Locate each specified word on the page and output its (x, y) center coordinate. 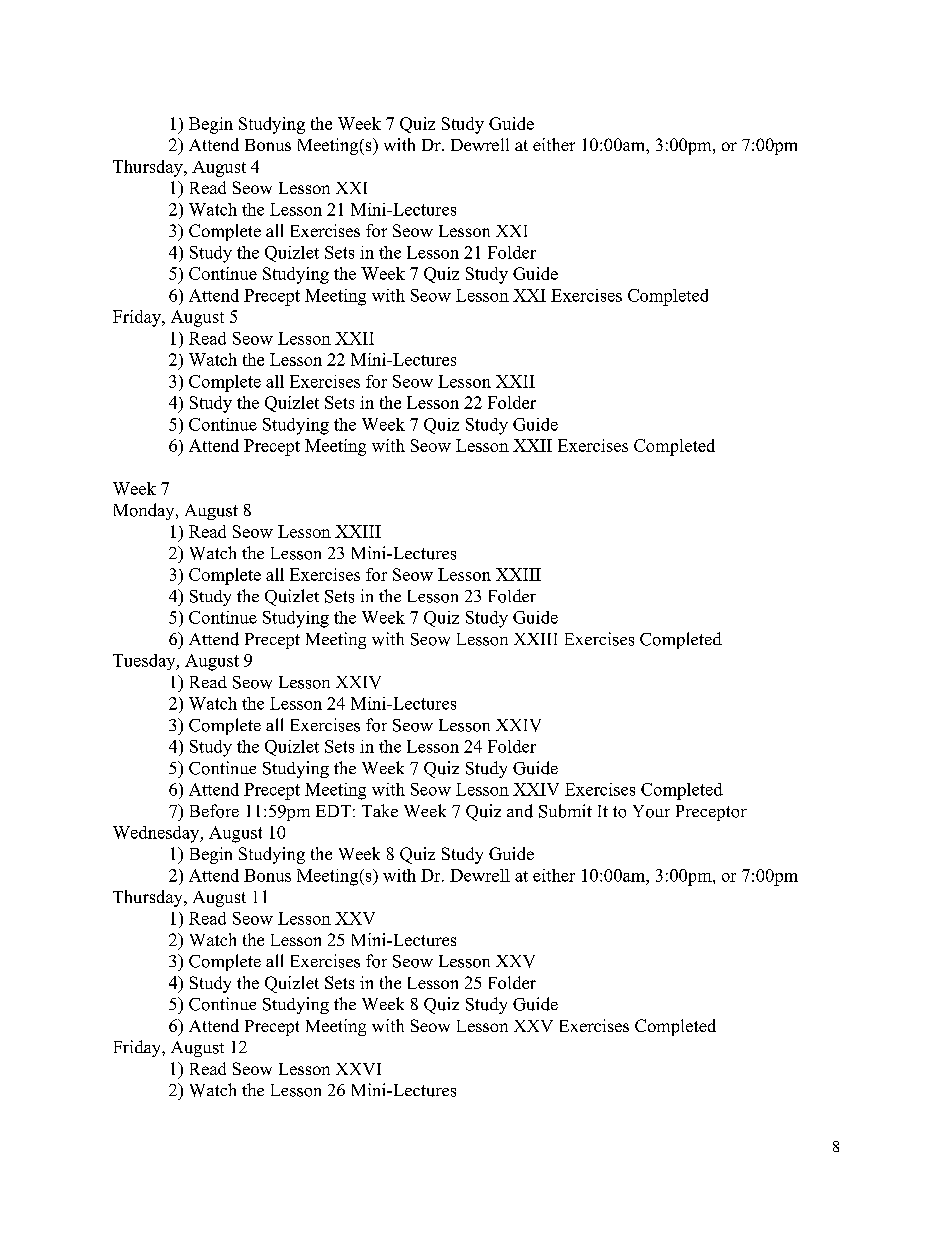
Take (380, 810)
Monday (145, 511)
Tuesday (145, 662)
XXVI (358, 1069)
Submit (565, 811)
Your (651, 811)
